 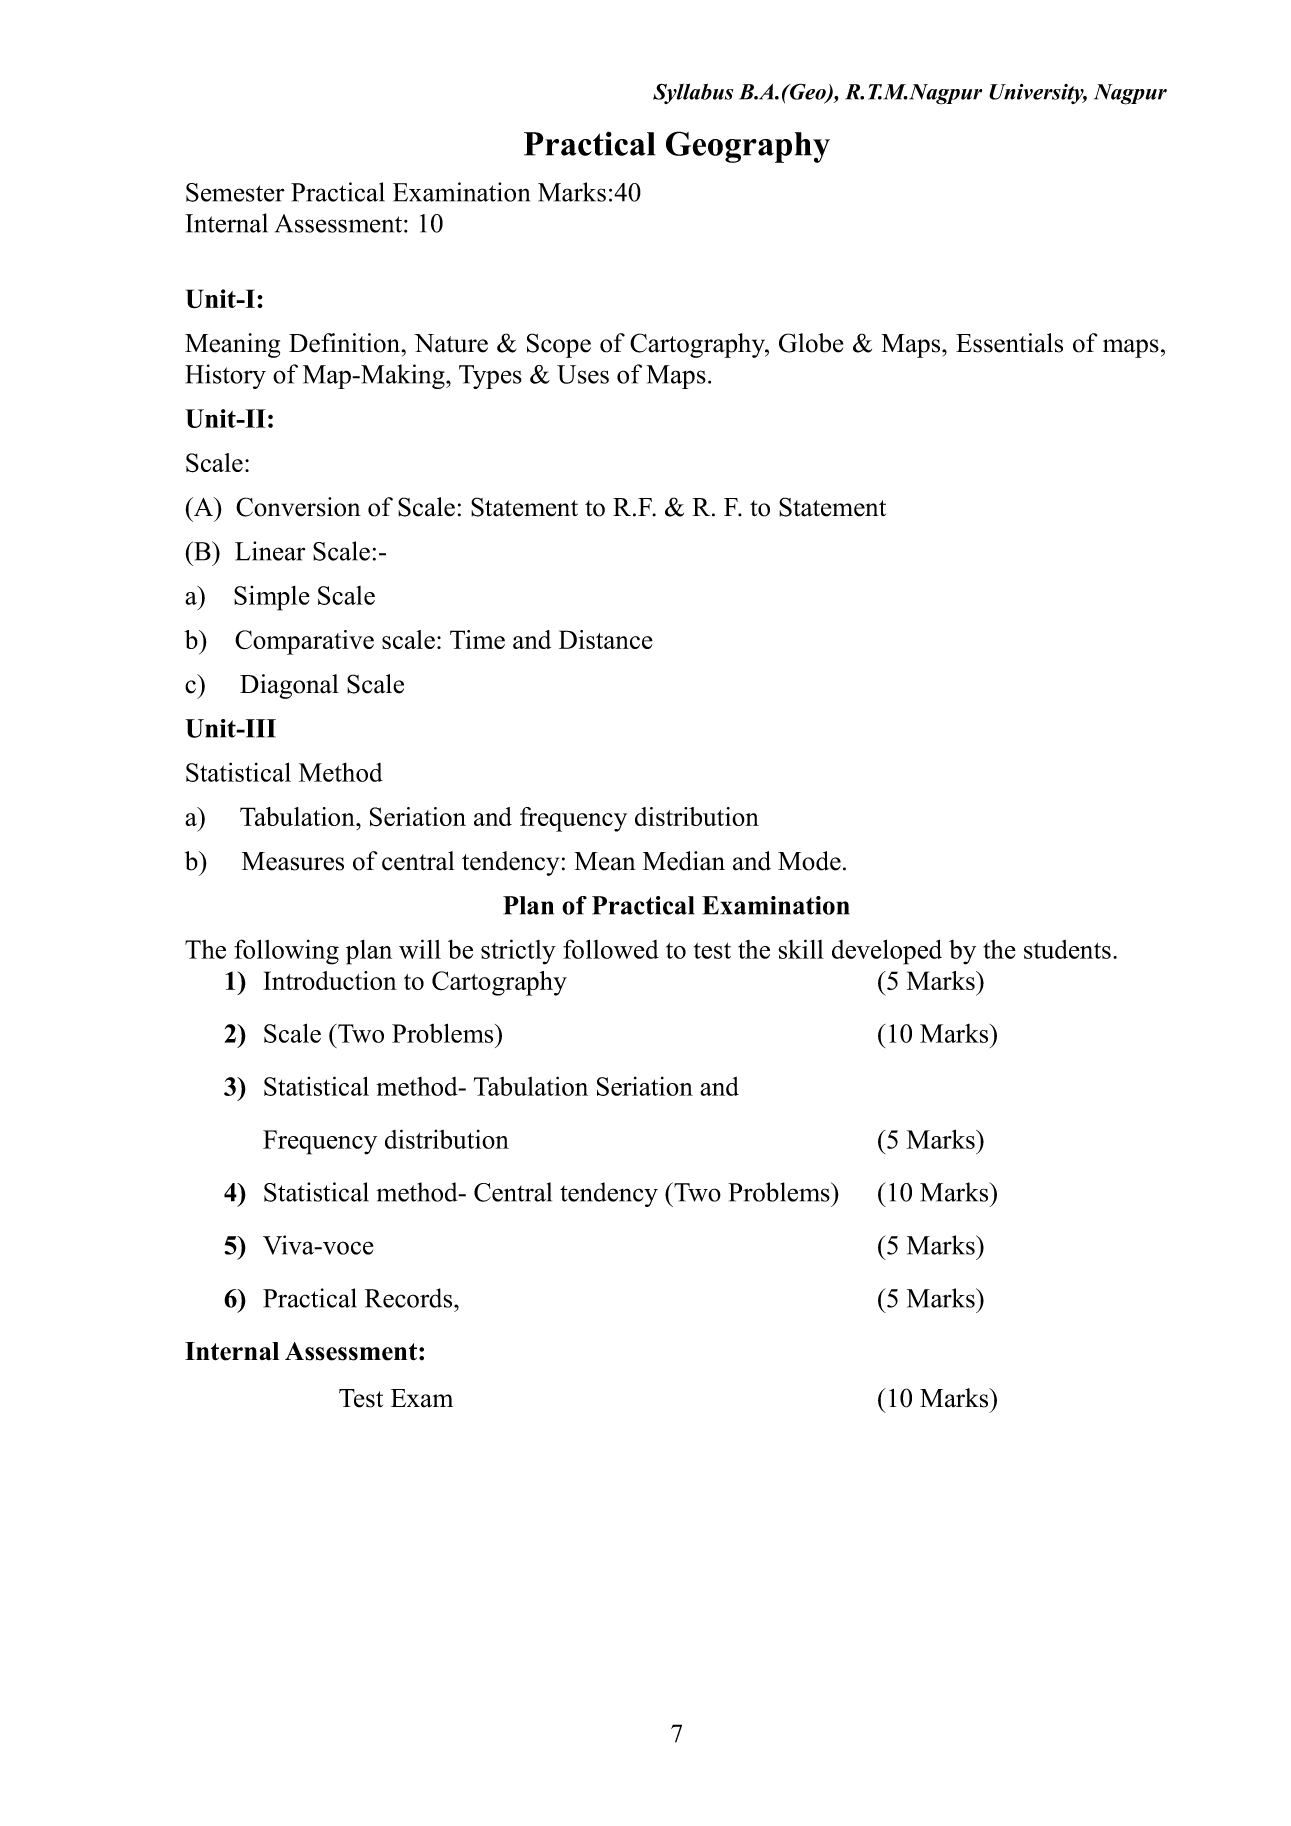 What do you see at coordinates (1009, 343) in the screenshot?
I see `Essentials` at bounding box center [1009, 343].
